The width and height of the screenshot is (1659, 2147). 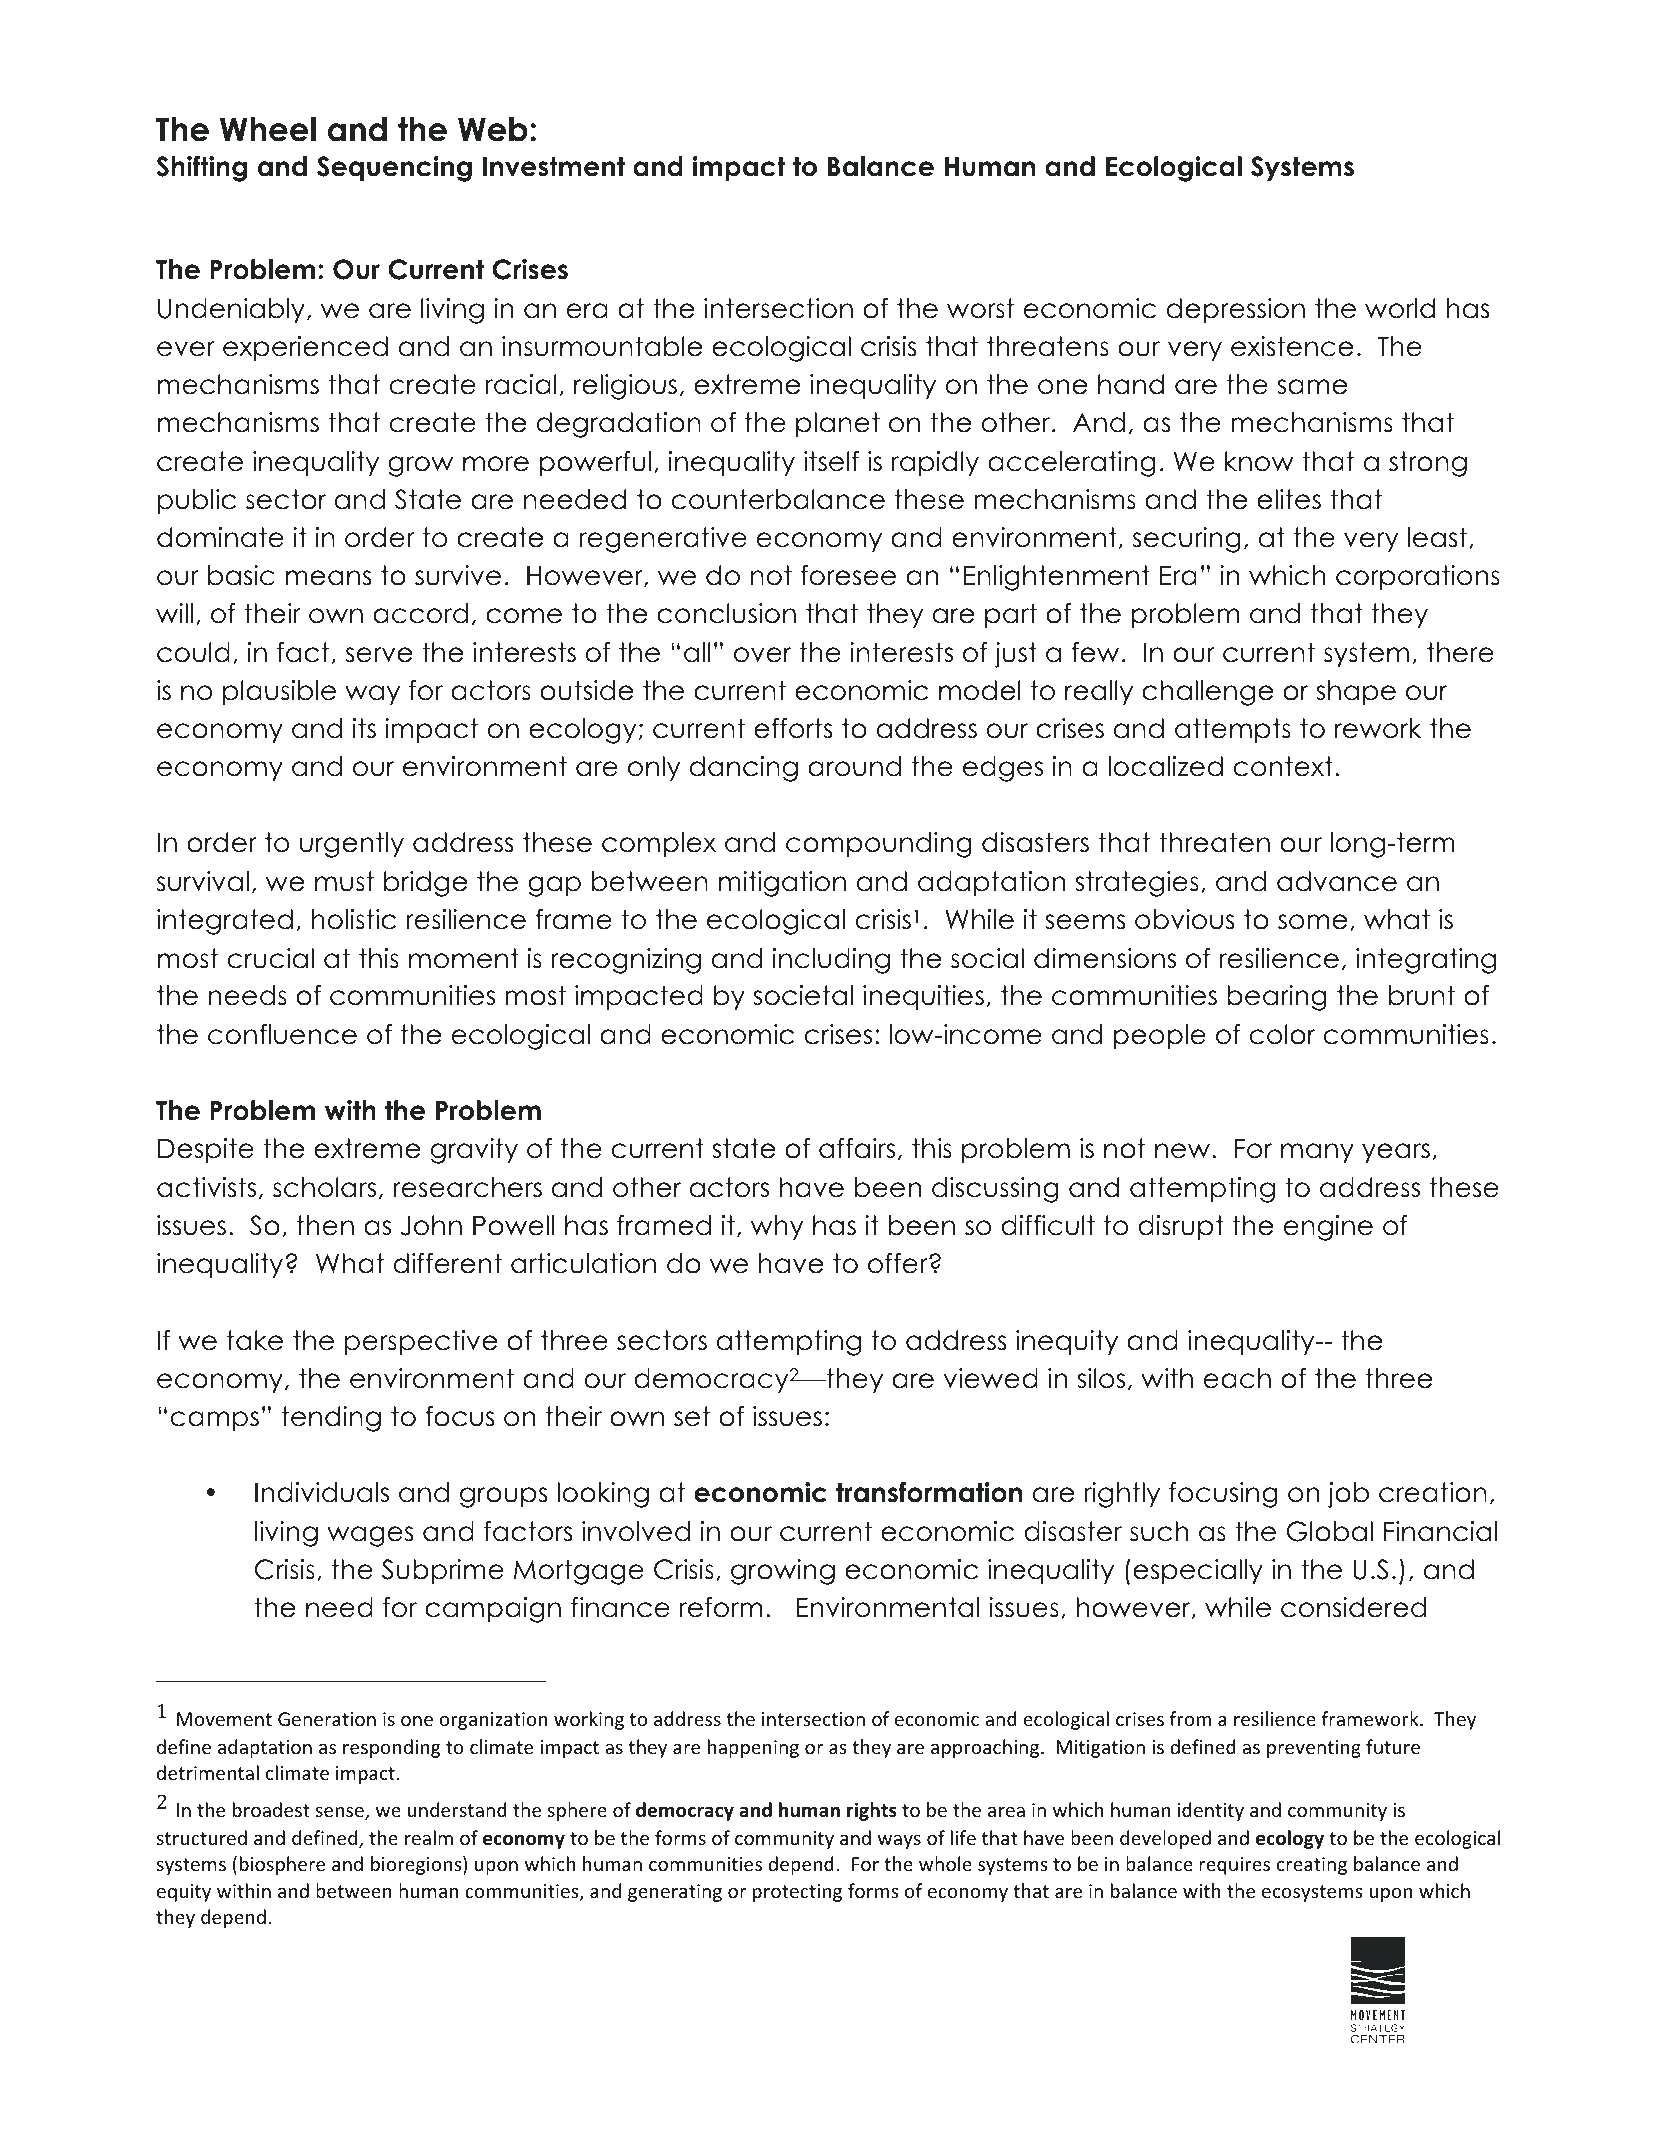 What do you see at coordinates (1236, 310) in the screenshot?
I see `depression` at bounding box center [1236, 310].
